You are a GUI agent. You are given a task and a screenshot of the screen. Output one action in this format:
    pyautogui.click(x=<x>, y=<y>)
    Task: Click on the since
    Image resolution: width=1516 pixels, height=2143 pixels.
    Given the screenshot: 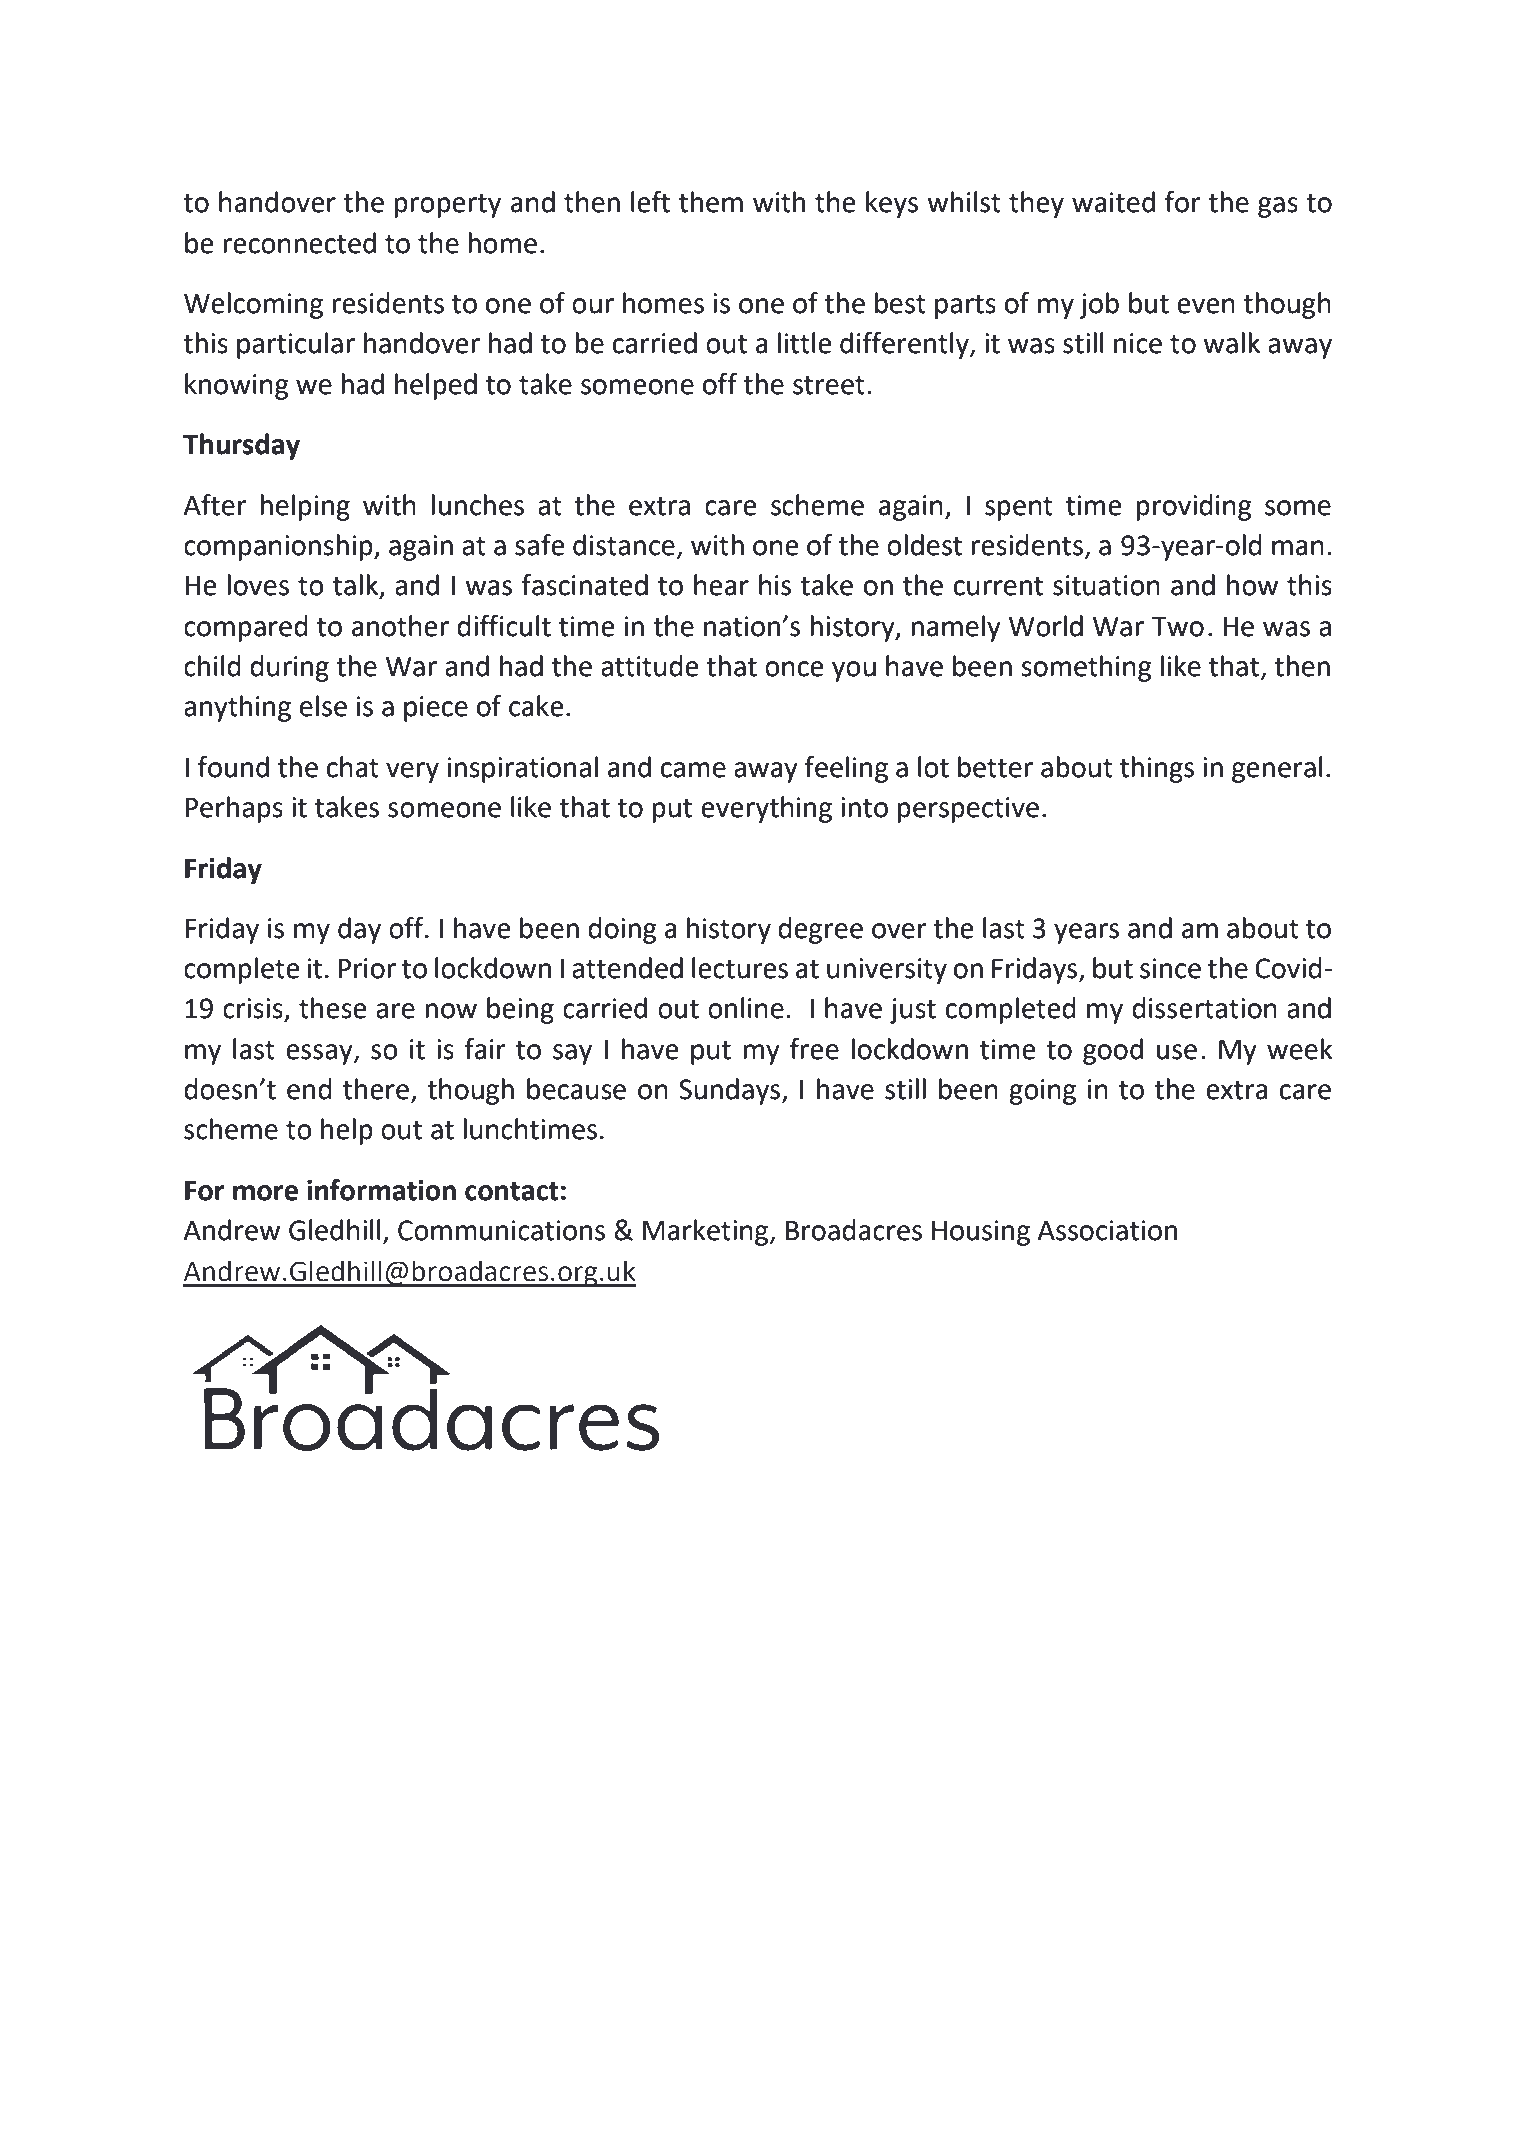 What is the action you would take?
    pyautogui.click(x=1170, y=968)
